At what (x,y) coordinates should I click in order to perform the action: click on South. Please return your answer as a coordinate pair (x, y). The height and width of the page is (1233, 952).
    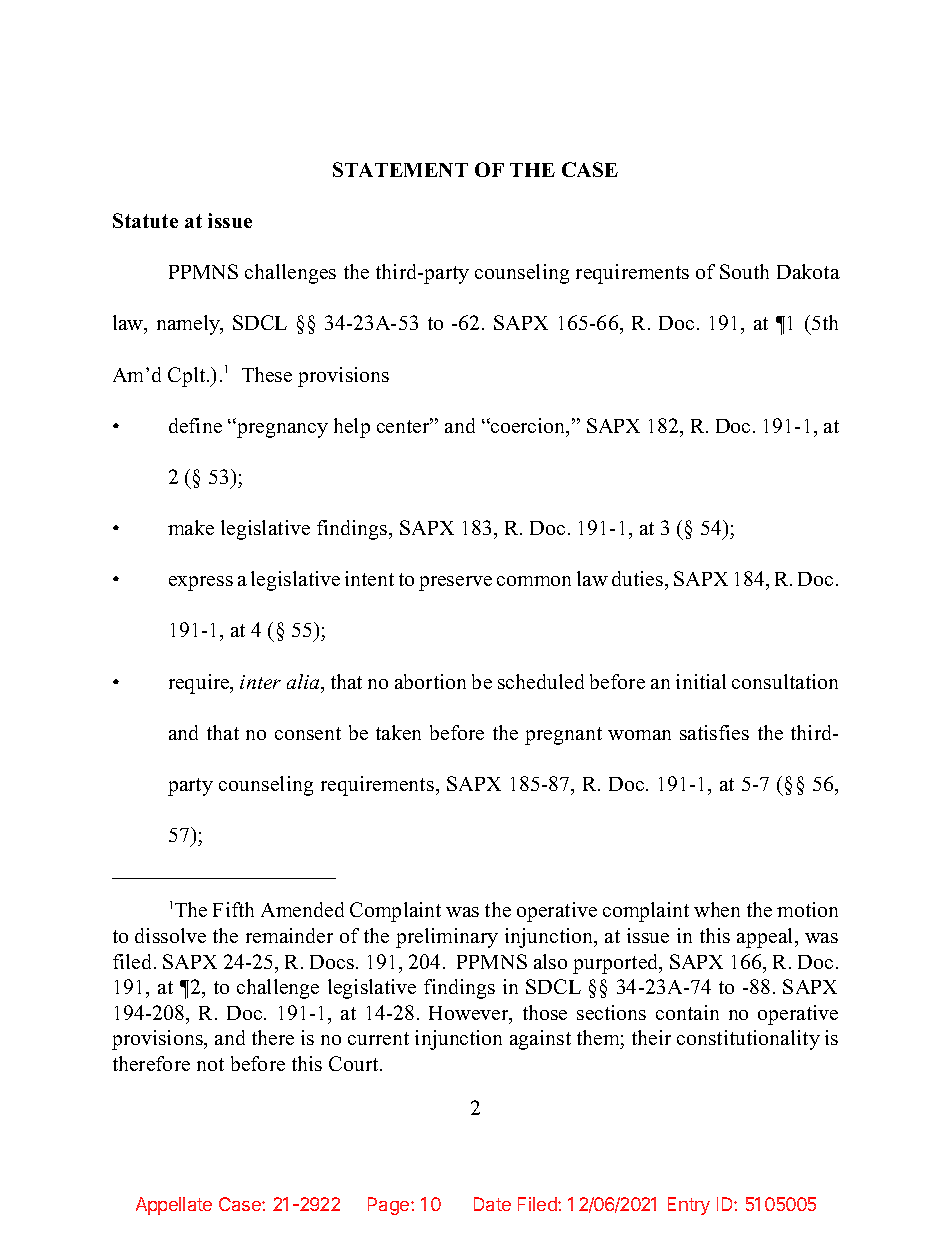
    Looking at the image, I should click on (744, 271).
